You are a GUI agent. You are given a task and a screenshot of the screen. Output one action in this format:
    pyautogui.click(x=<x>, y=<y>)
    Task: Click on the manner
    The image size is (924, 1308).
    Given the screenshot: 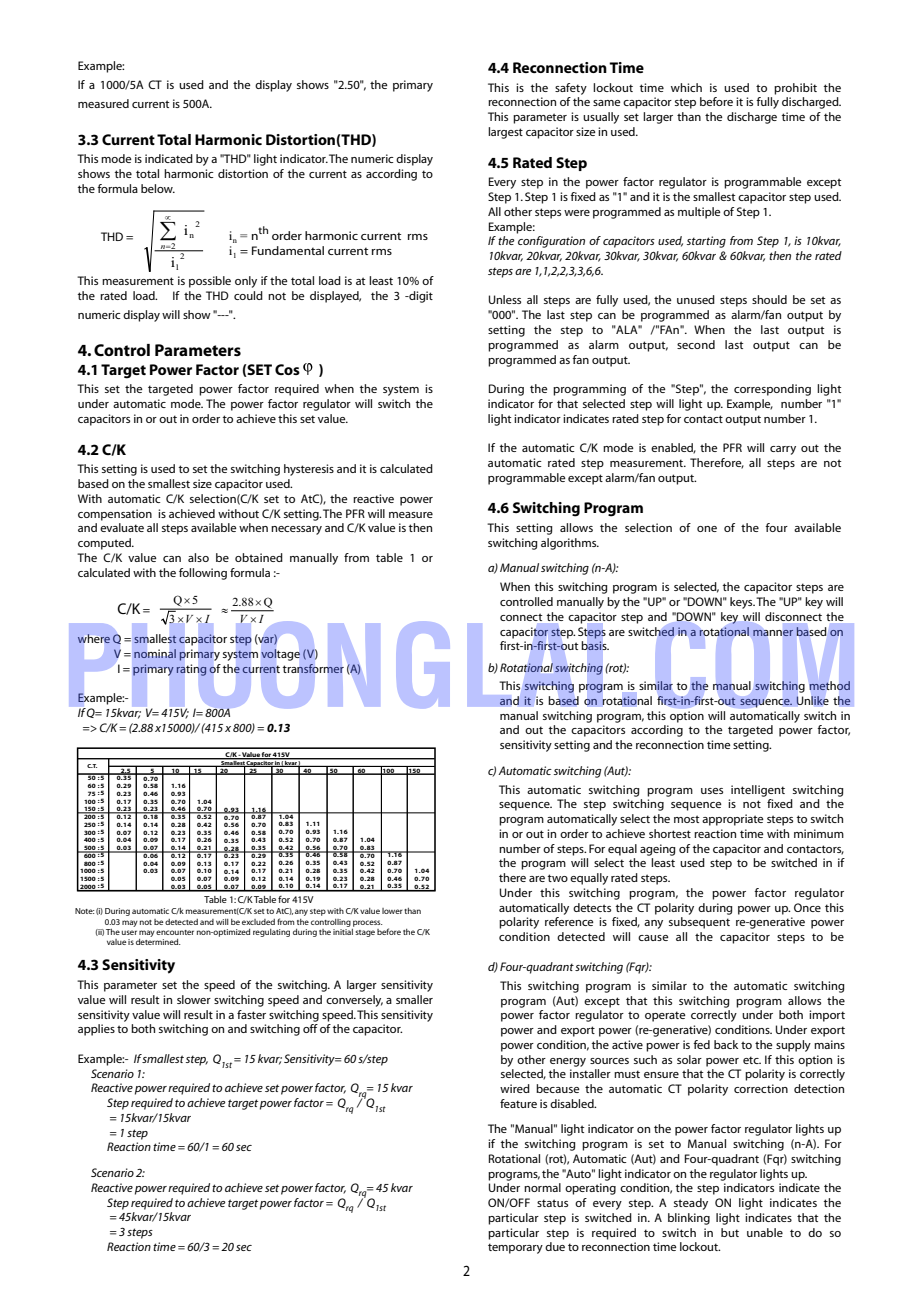 What is the action you would take?
    pyautogui.click(x=773, y=633)
